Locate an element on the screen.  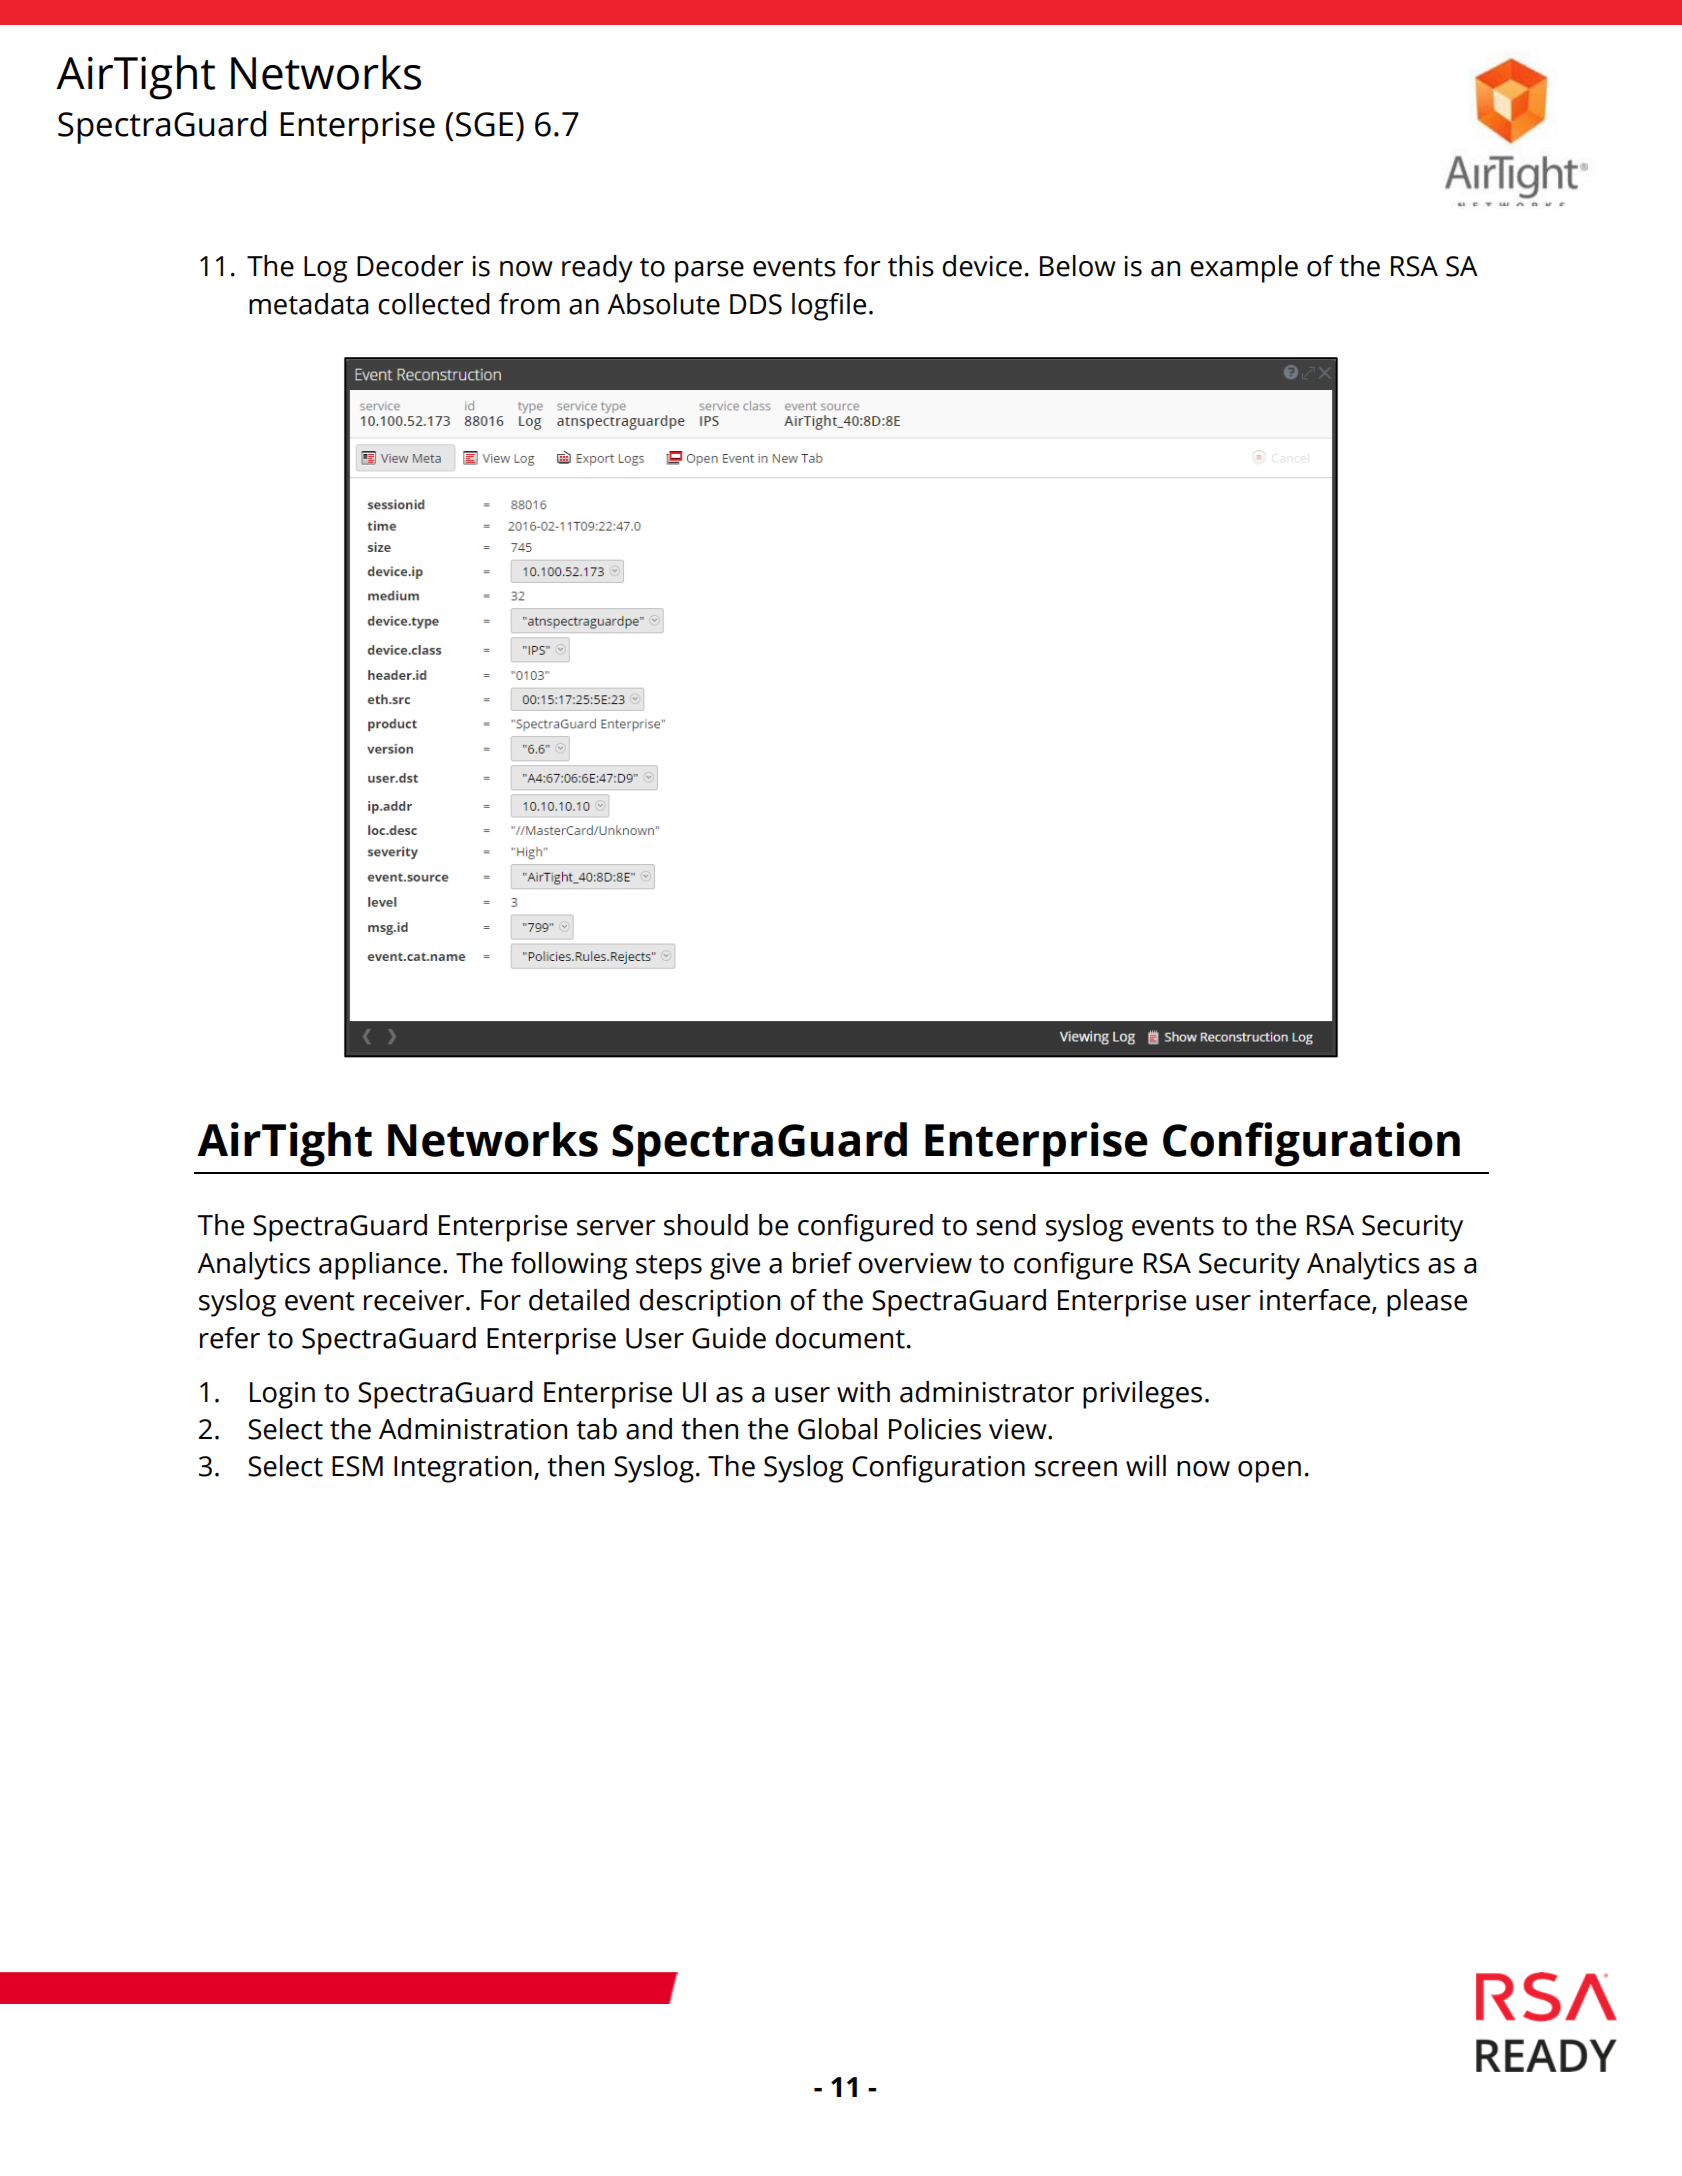
ESM is located at coordinates (357, 1466).
